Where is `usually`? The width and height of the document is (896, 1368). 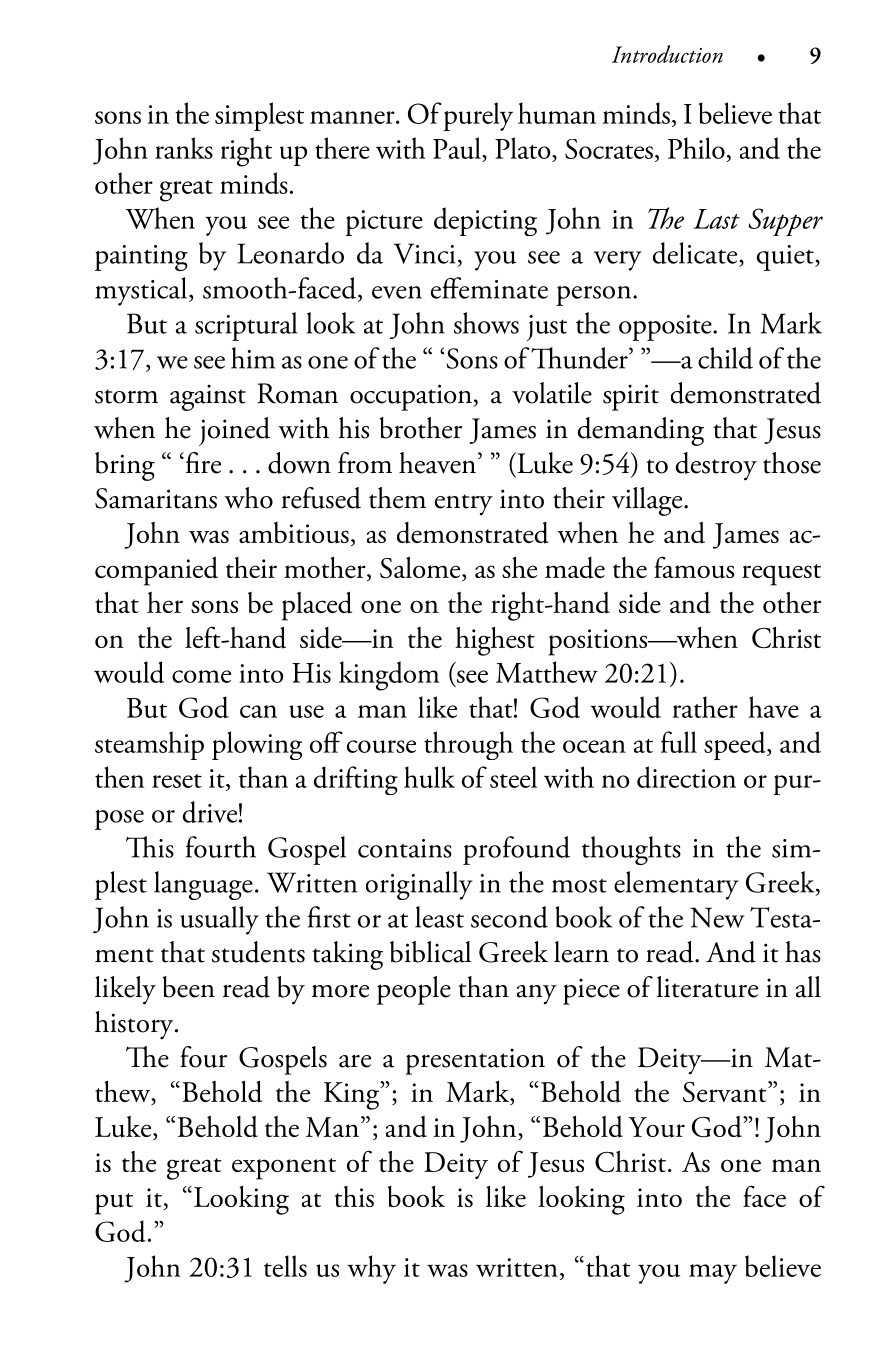
usually is located at coordinates (219, 920).
